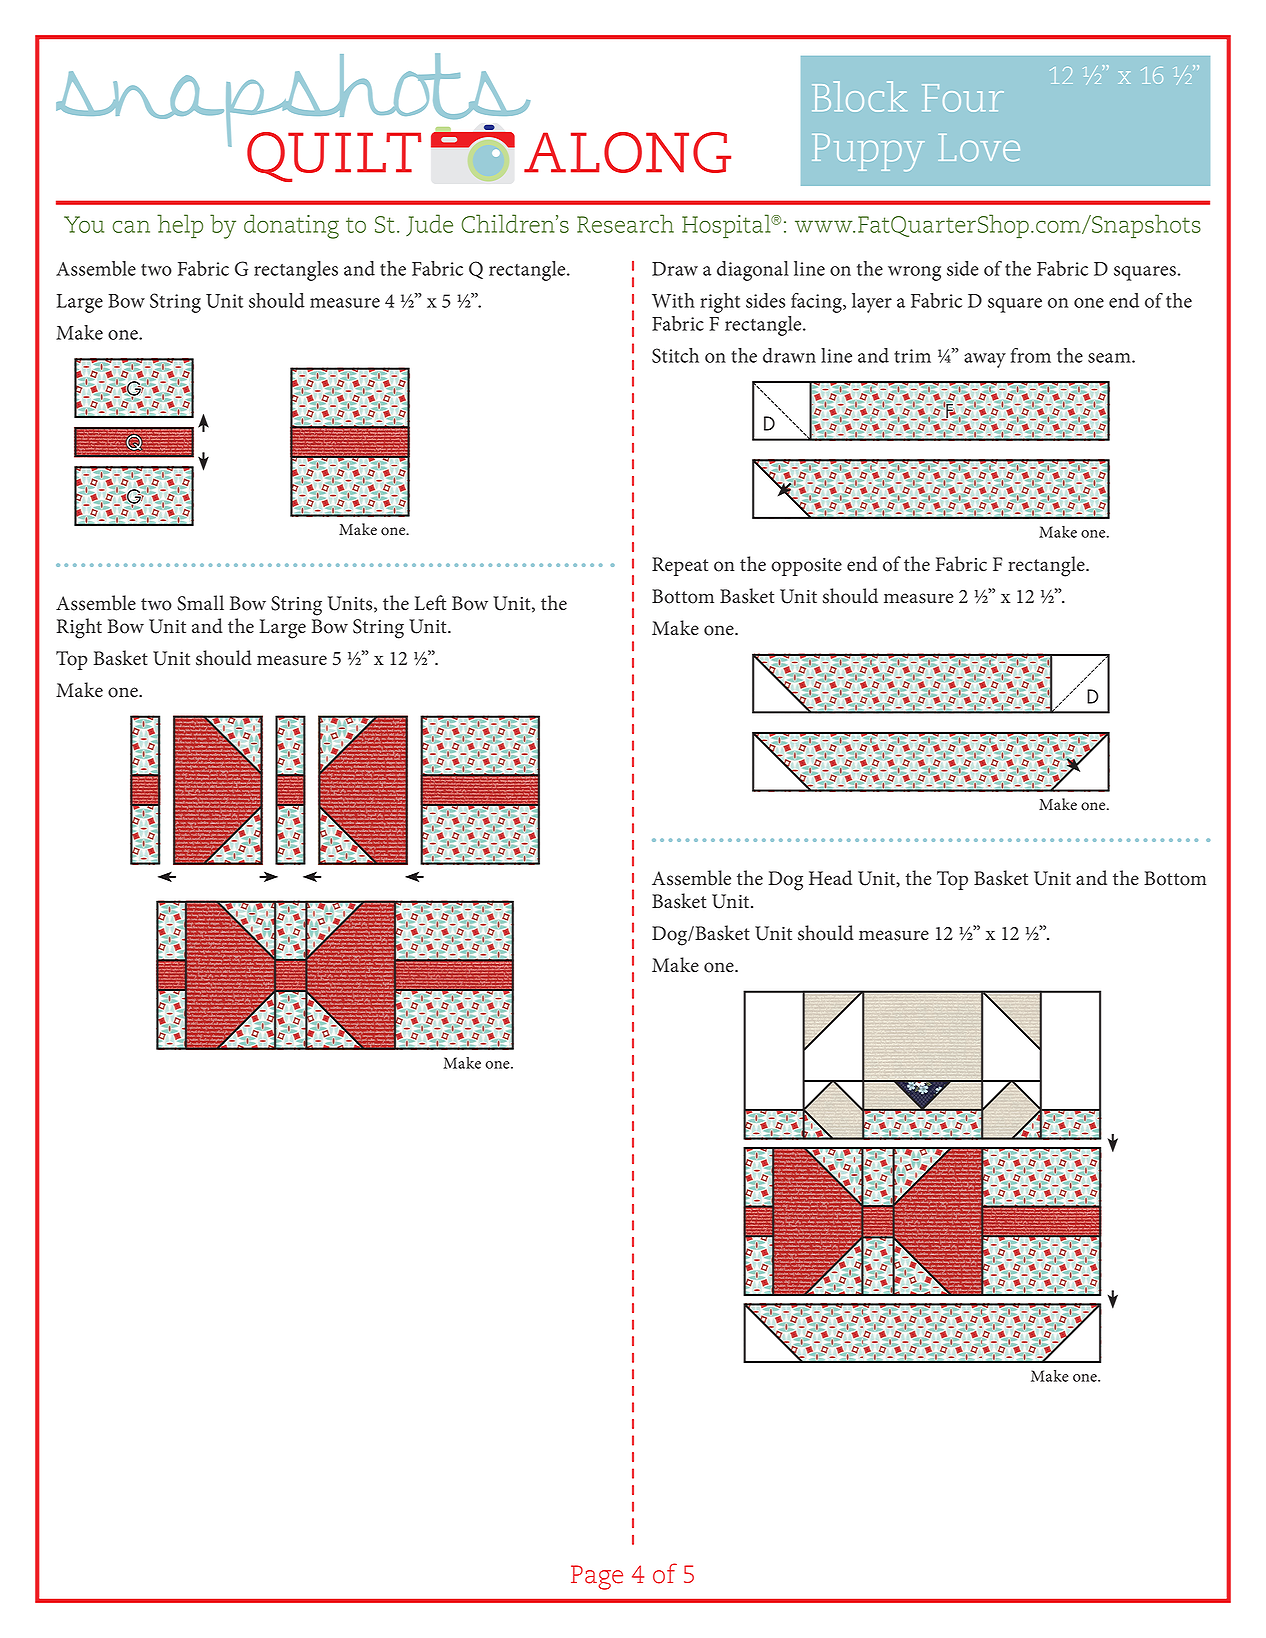 The height and width of the screenshot is (1638, 1266). I want to click on With, so click(673, 300).
